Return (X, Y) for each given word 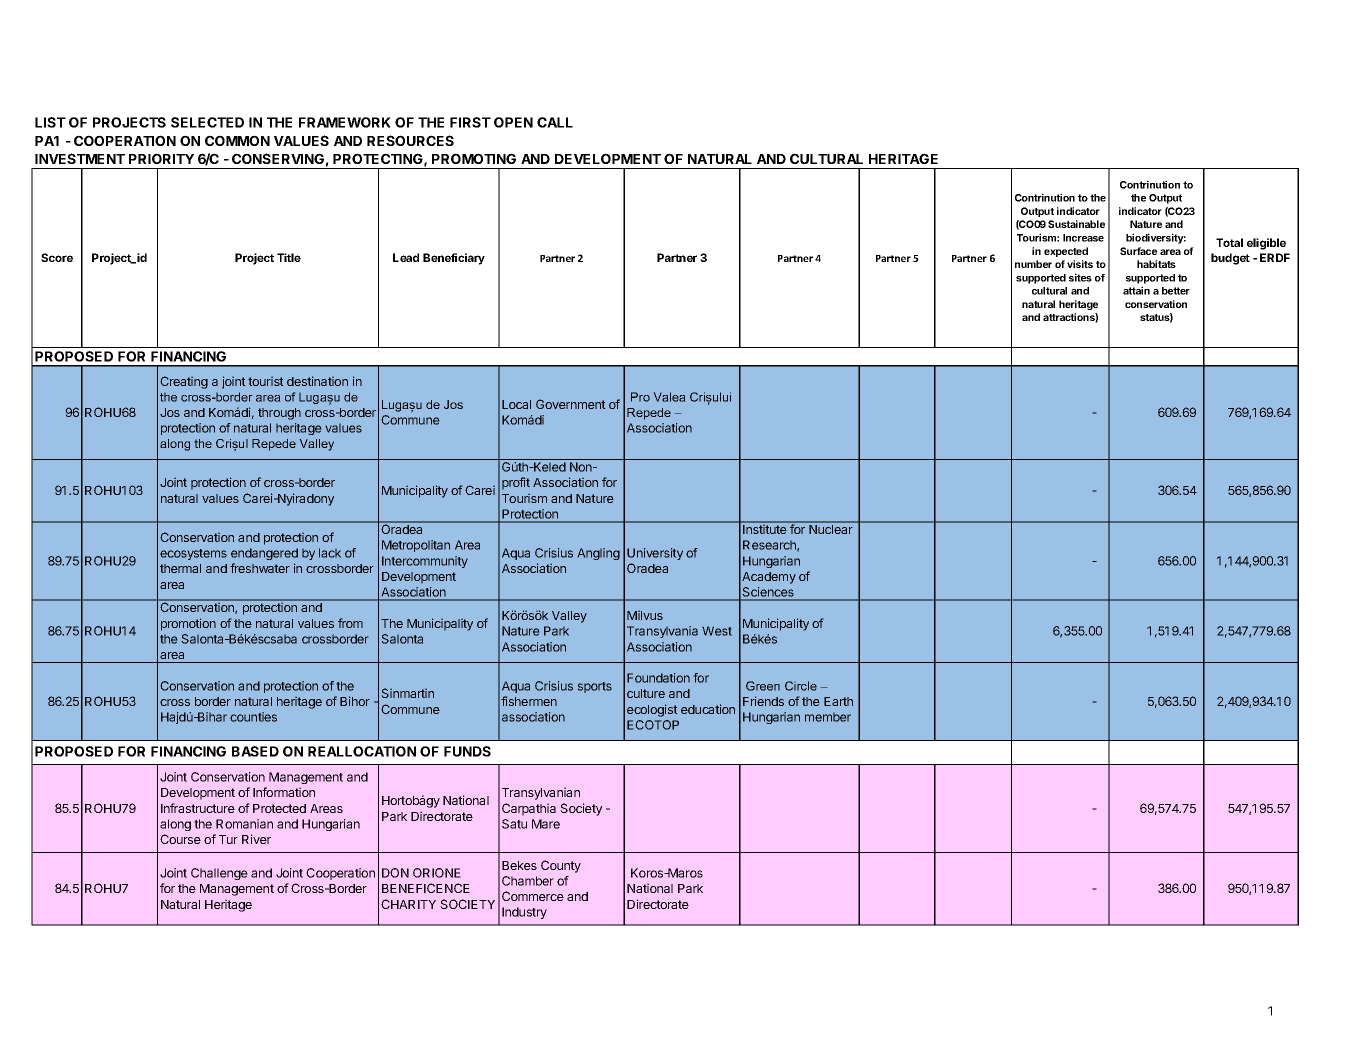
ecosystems (193, 554)
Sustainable (1076, 224)
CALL (555, 122)
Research (770, 545)
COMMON (237, 140)
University (655, 554)
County (561, 866)
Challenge (219, 874)
